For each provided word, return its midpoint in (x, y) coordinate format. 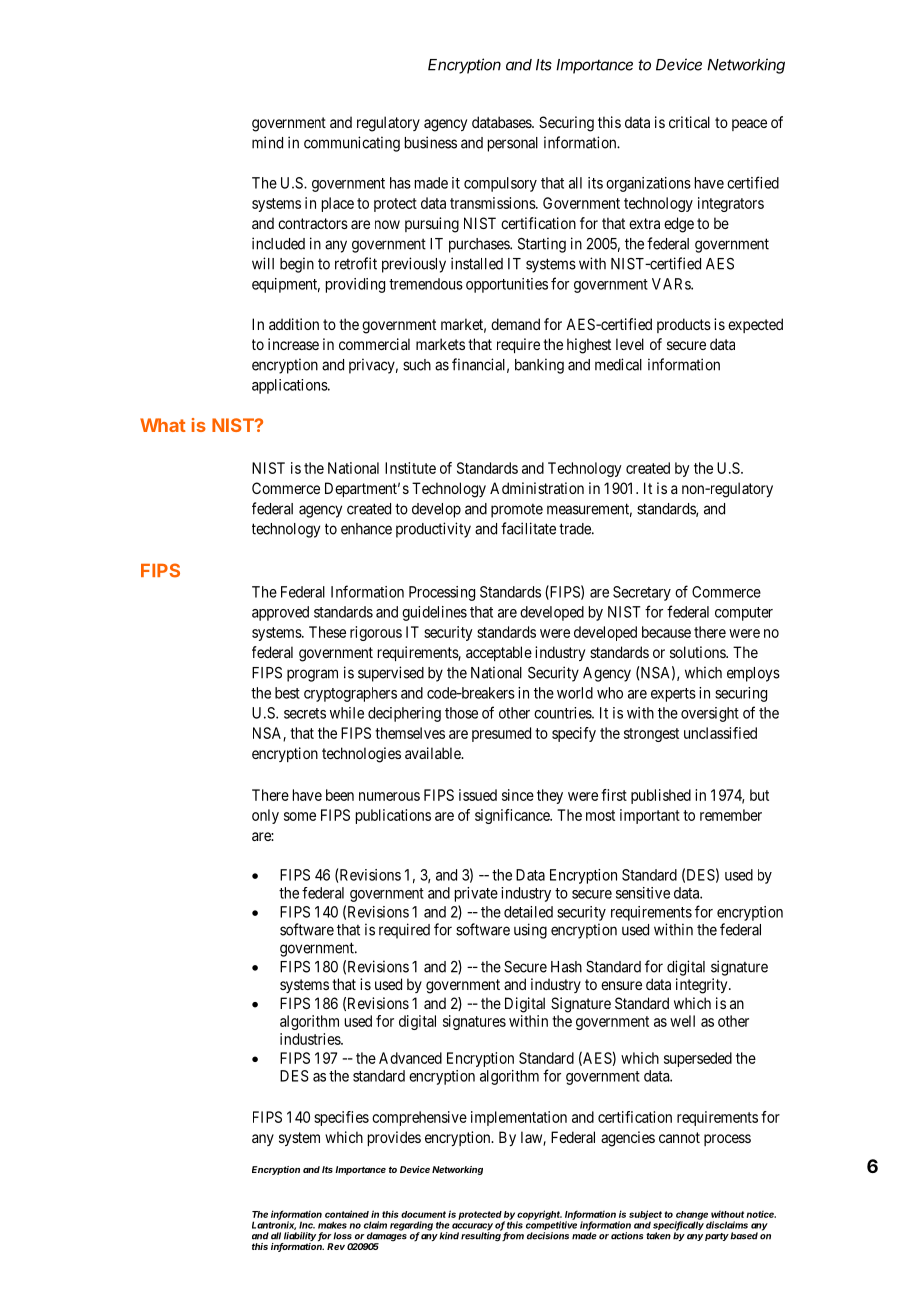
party (717, 1237)
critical (689, 122)
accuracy (472, 1228)
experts (673, 695)
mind (267, 142)
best (287, 693)
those (461, 713)
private (476, 894)
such (417, 365)
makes (332, 1225)
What (163, 425)
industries (311, 1039)
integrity (703, 986)
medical (618, 364)
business (431, 142)
